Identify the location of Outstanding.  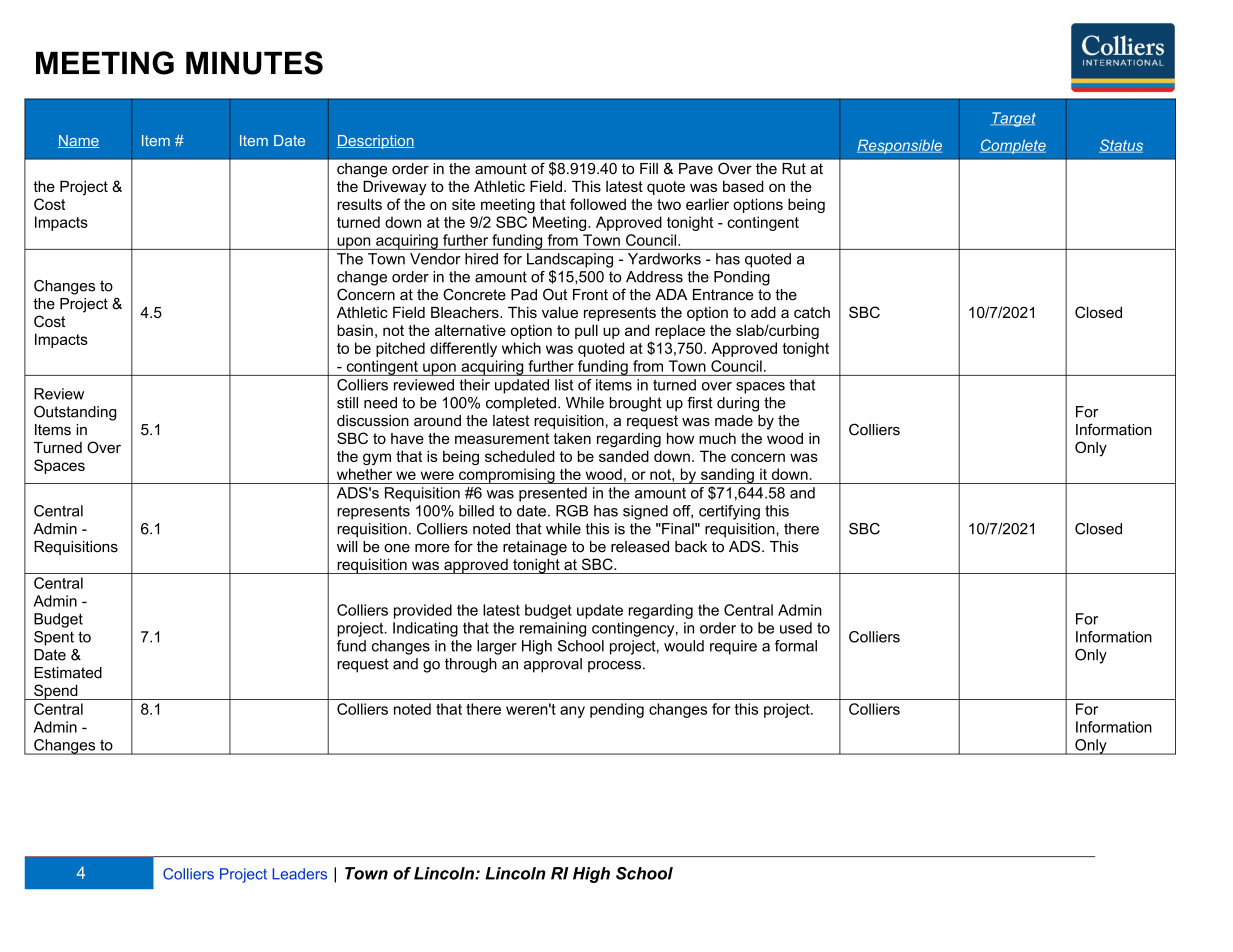
(75, 413).
